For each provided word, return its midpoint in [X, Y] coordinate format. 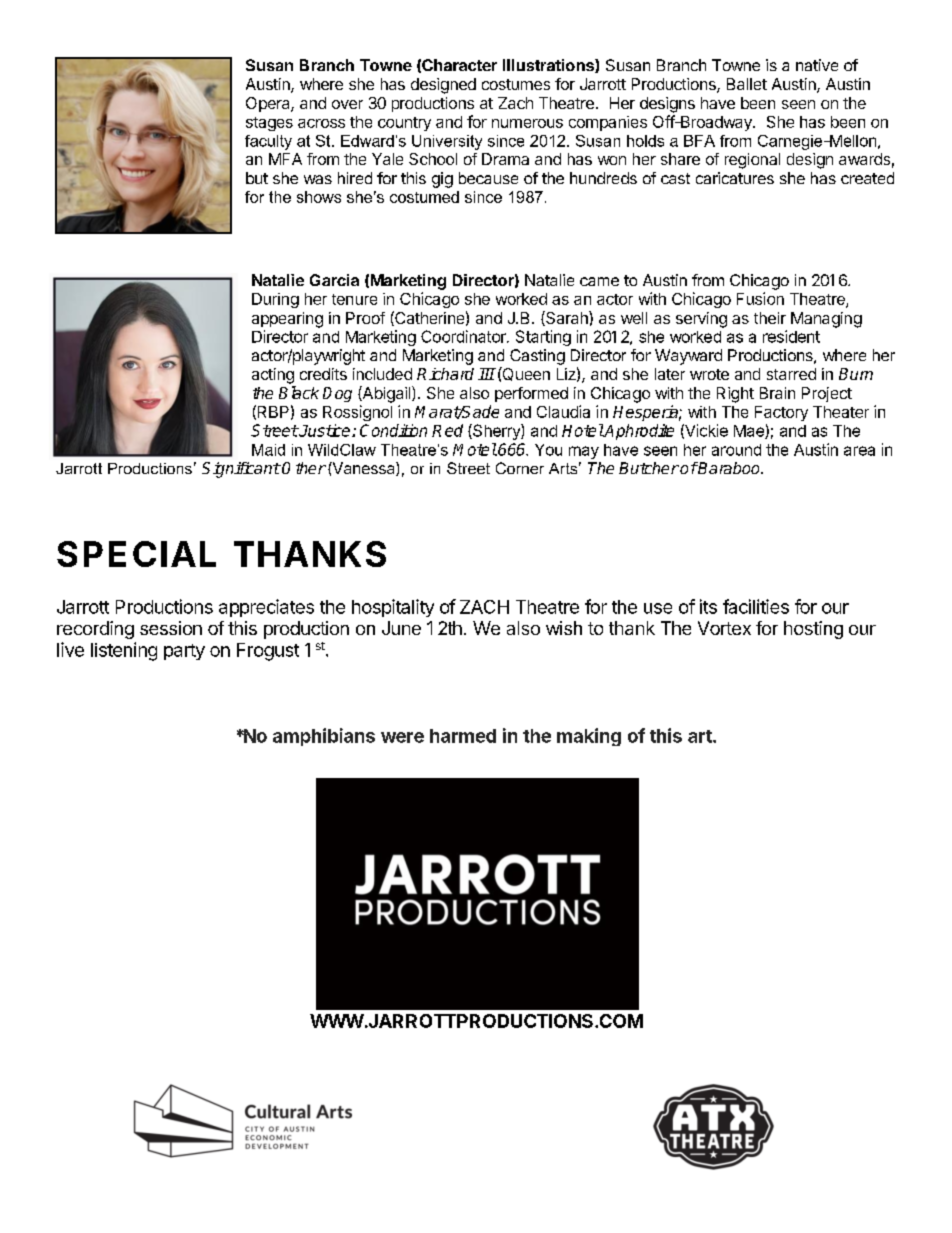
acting [273, 376]
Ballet [747, 84]
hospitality [393, 608]
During [275, 300]
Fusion [760, 298]
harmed [463, 736]
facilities [756, 606]
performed [531, 394]
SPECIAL [136, 554]
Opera [269, 104]
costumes [516, 84]
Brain [777, 393]
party [184, 652]
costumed [424, 197]
